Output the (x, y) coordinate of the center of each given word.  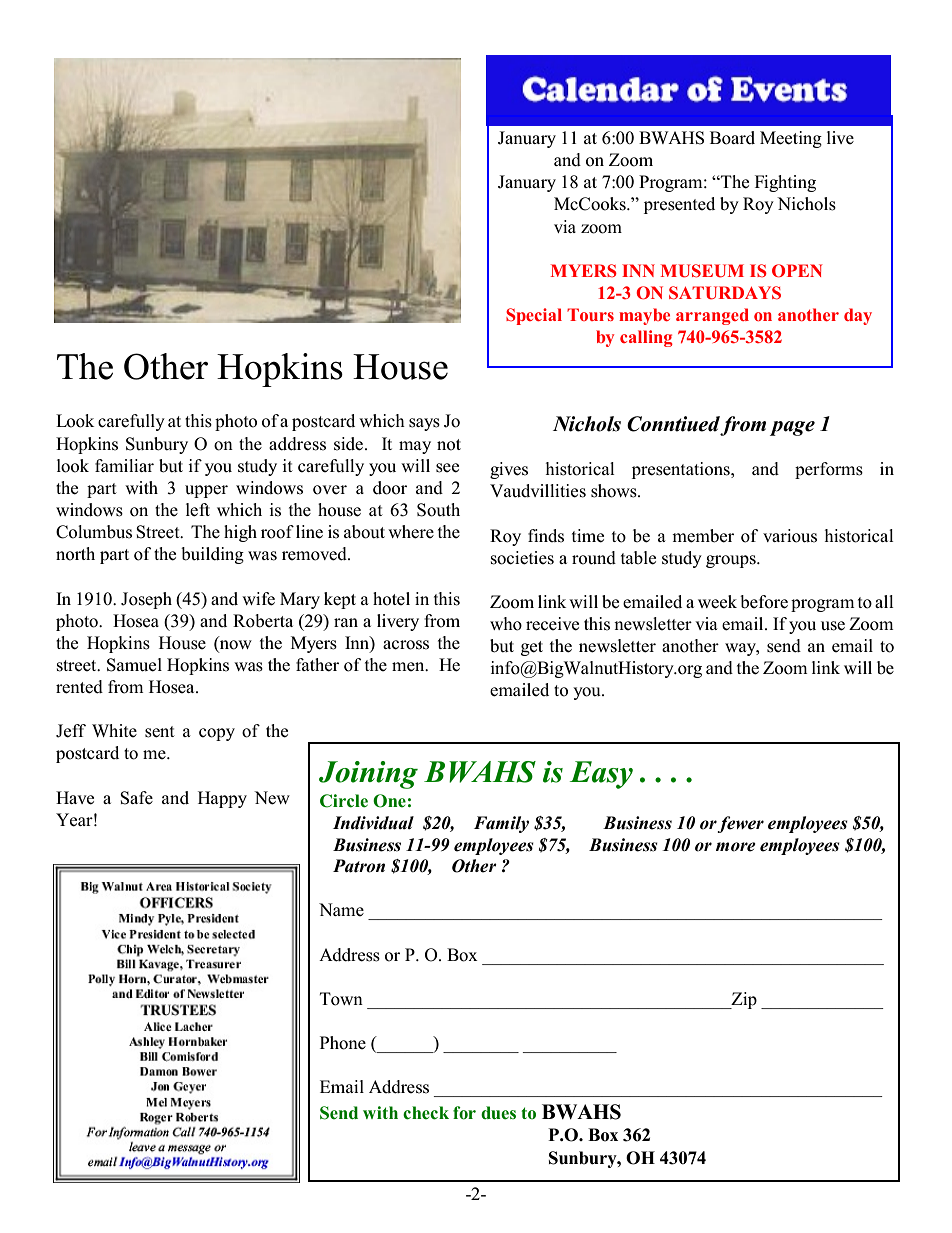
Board (732, 138)
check (426, 1113)
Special (534, 316)
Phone (343, 1043)
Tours (590, 314)
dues (498, 1113)
